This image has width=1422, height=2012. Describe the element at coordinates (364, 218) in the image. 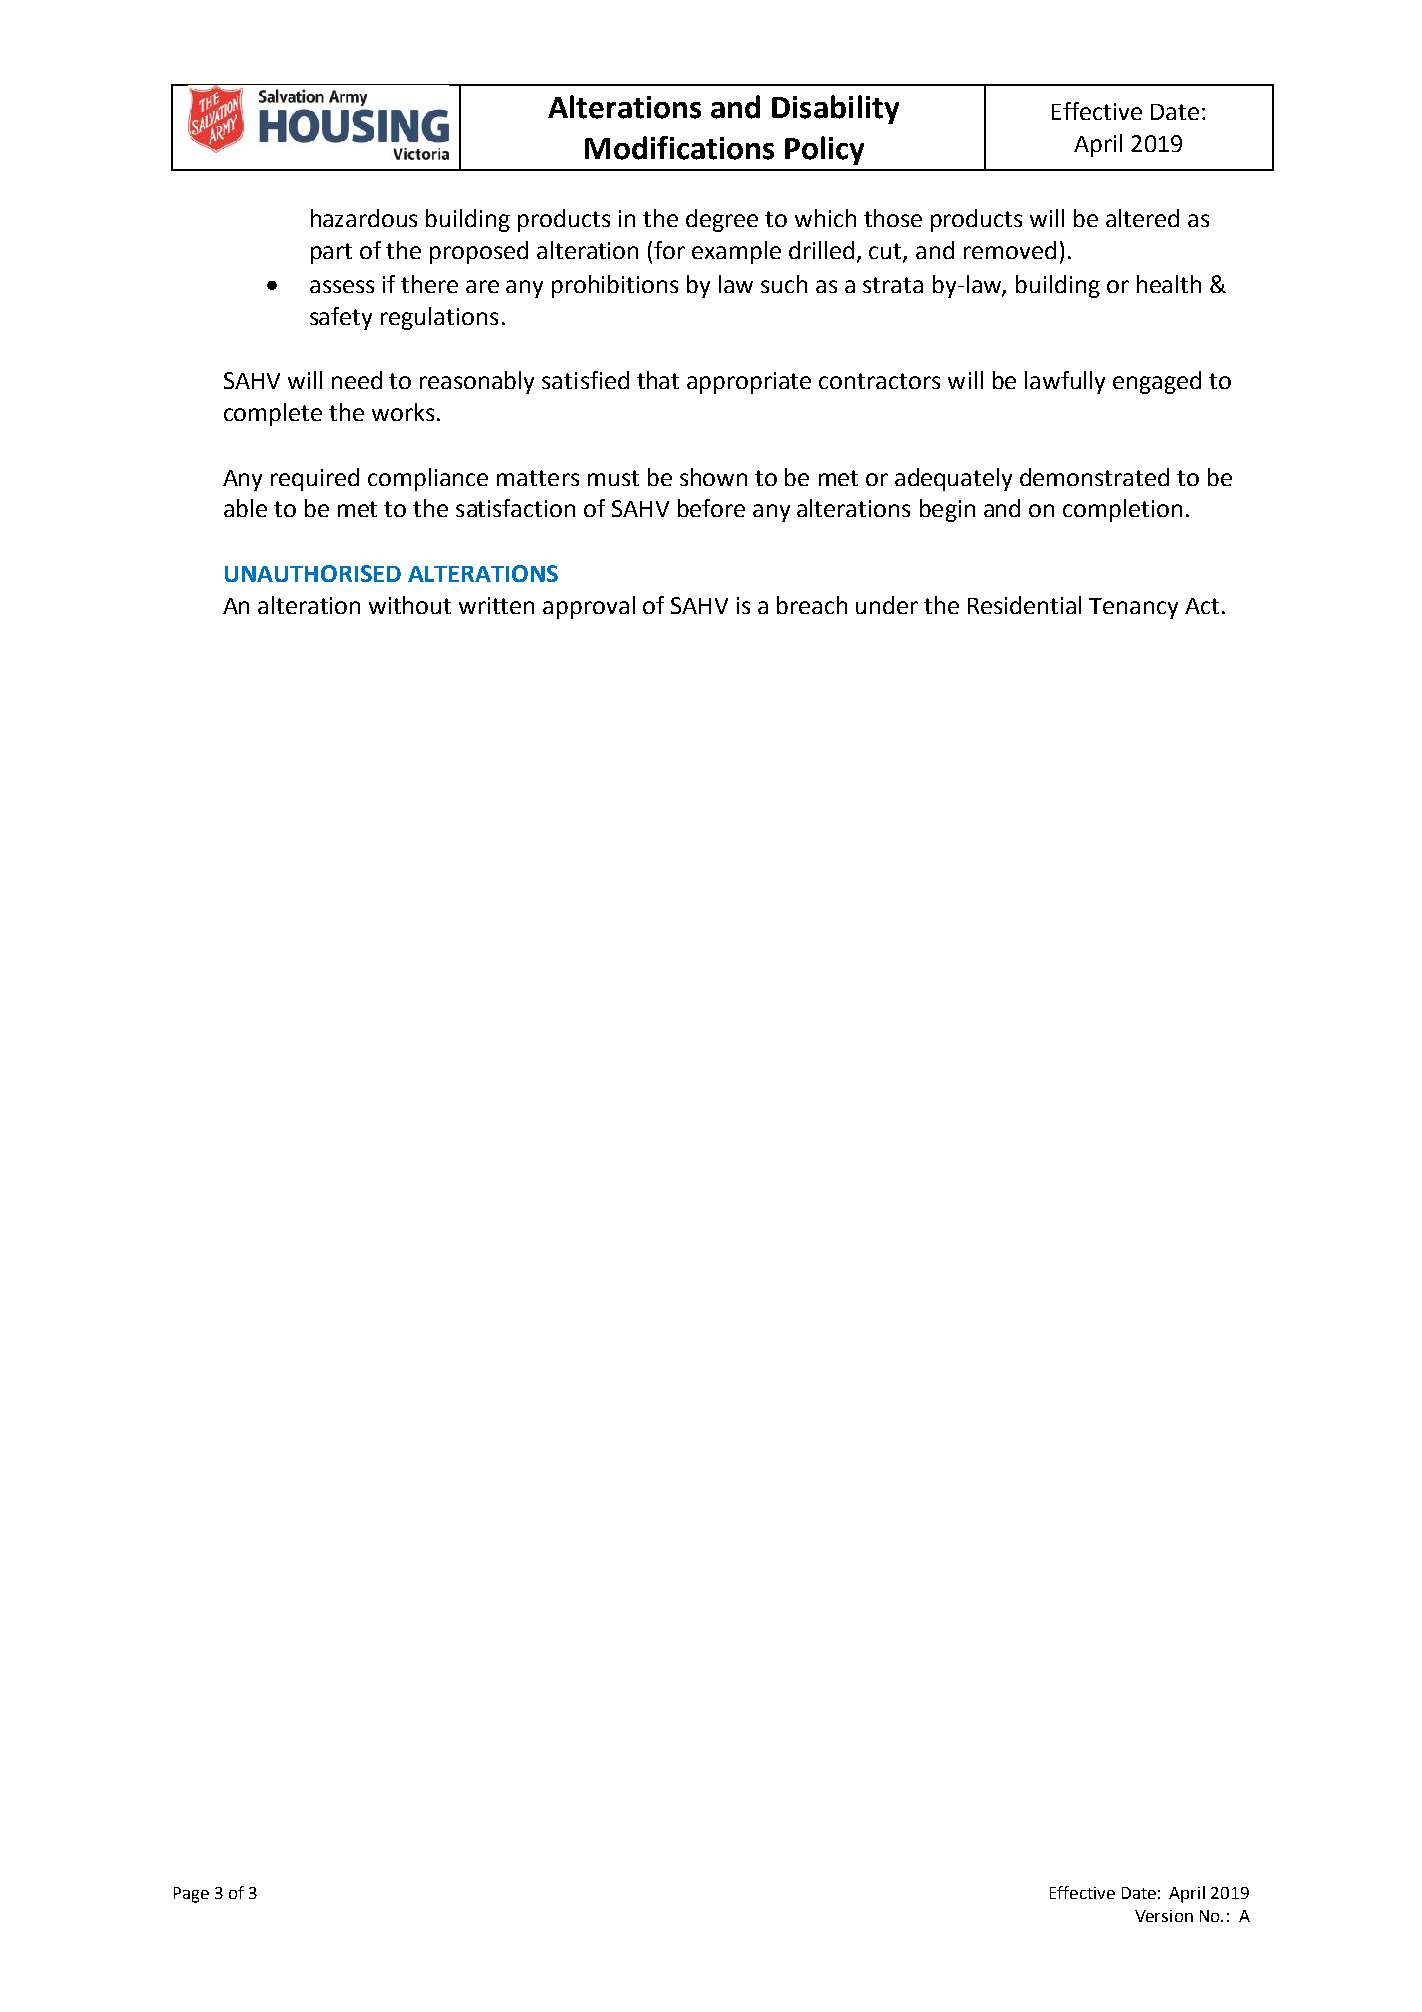

I see `hazardous` at that location.
